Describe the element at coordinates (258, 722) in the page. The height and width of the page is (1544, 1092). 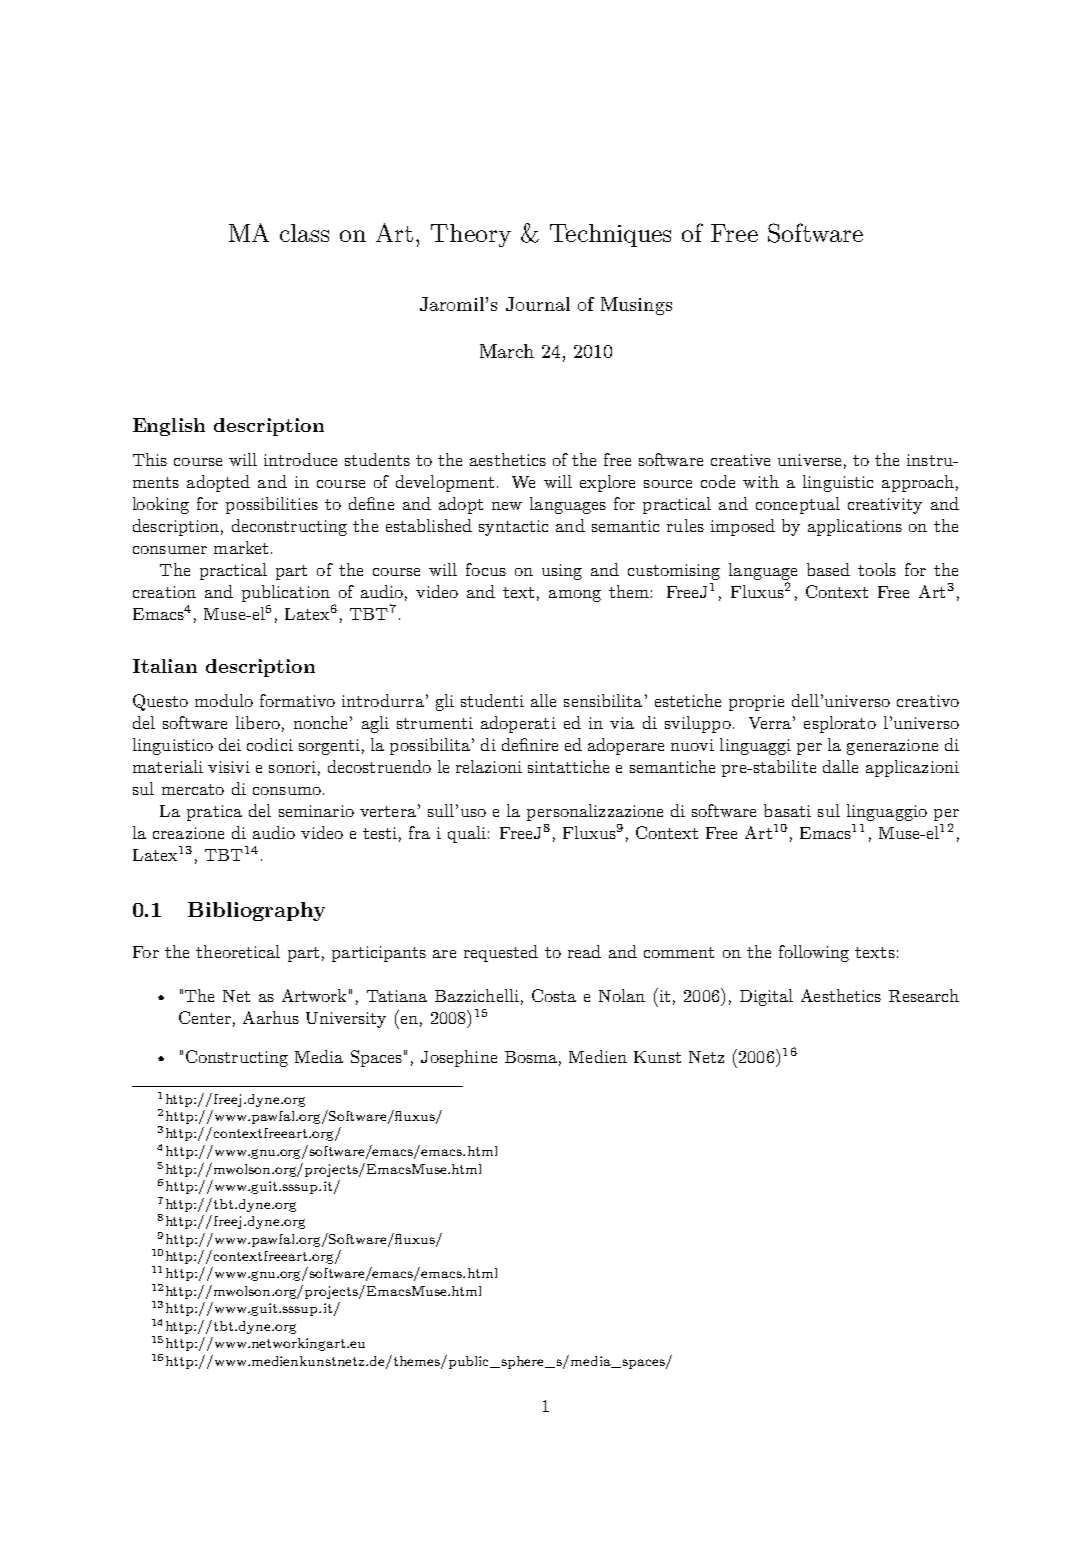
I see `libero` at that location.
